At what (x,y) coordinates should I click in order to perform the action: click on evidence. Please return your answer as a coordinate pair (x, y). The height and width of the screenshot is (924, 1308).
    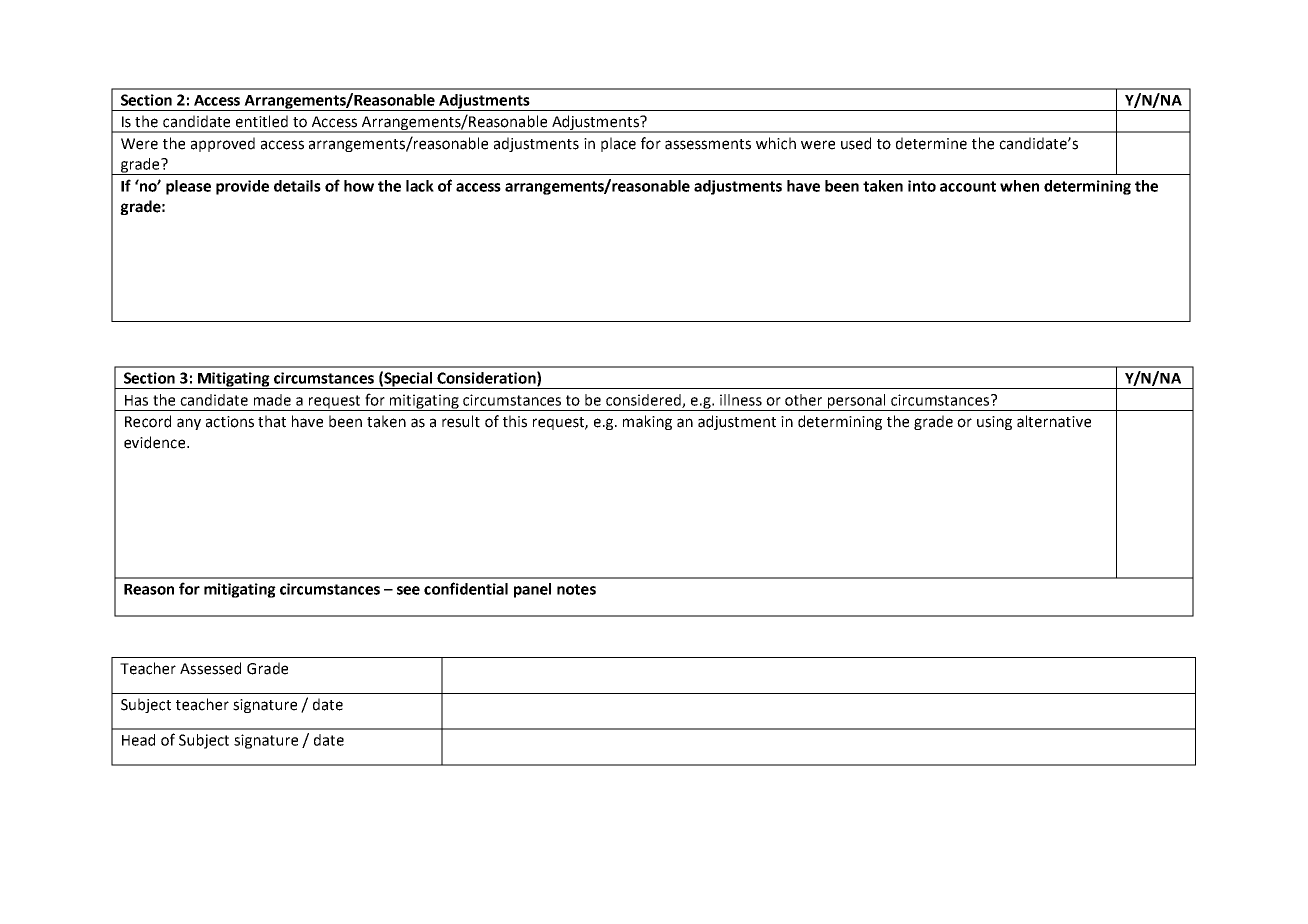
    Looking at the image, I should click on (154, 442).
